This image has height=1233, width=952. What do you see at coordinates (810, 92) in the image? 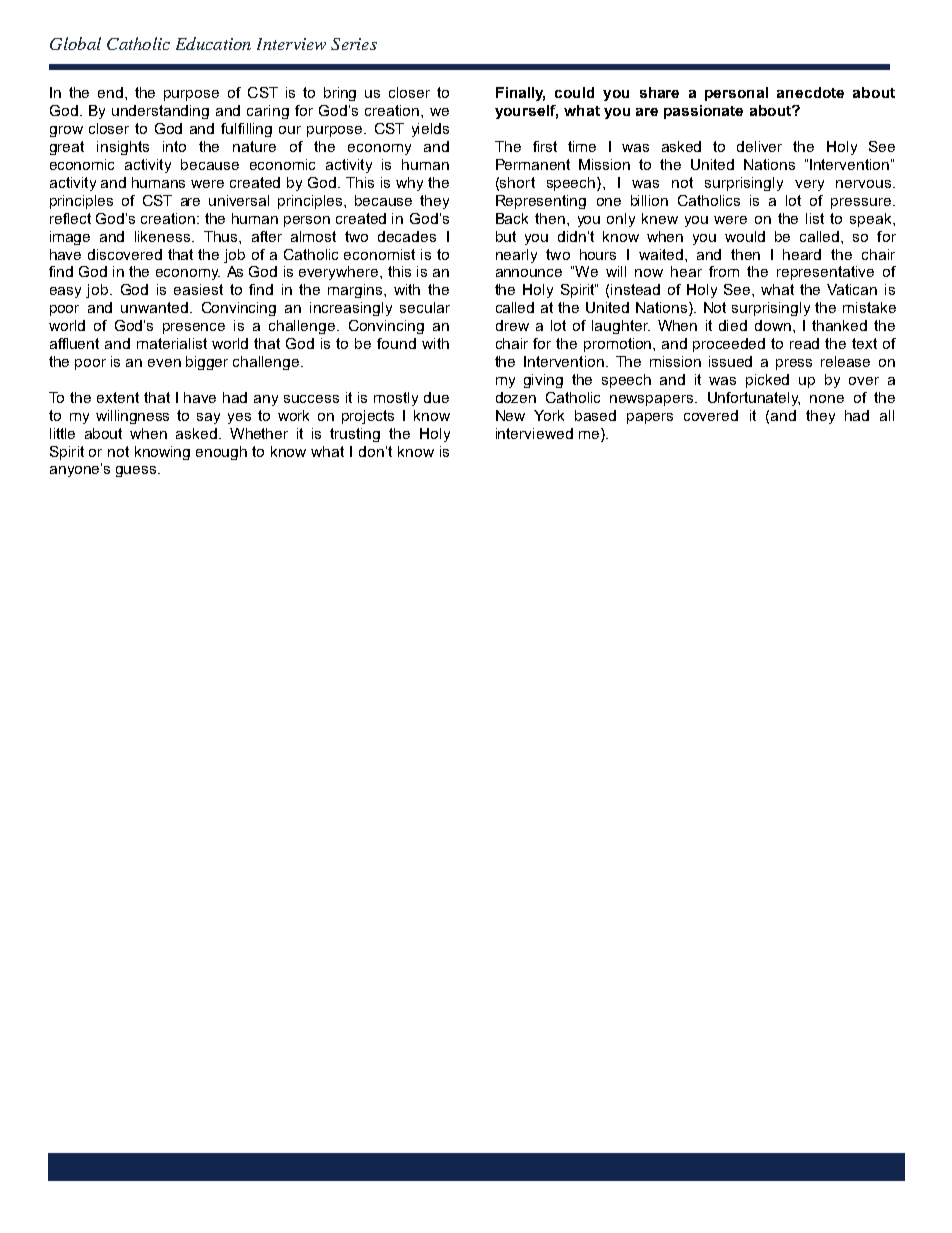
I see `anecdote` at bounding box center [810, 92].
